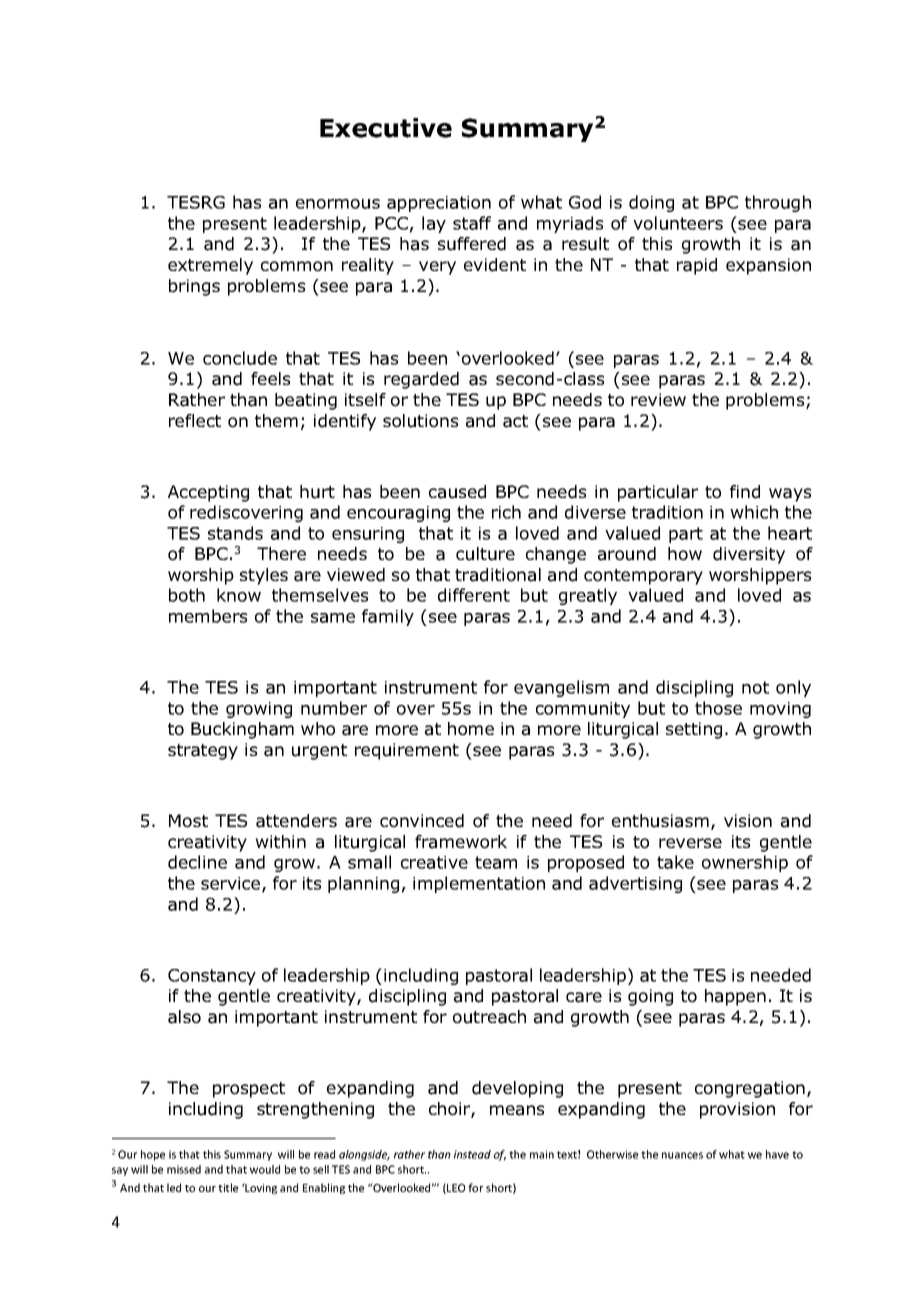 Image resolution: width=924 pixels, height=1308 pixels. I want to click on ownership, so click(745, 863).
